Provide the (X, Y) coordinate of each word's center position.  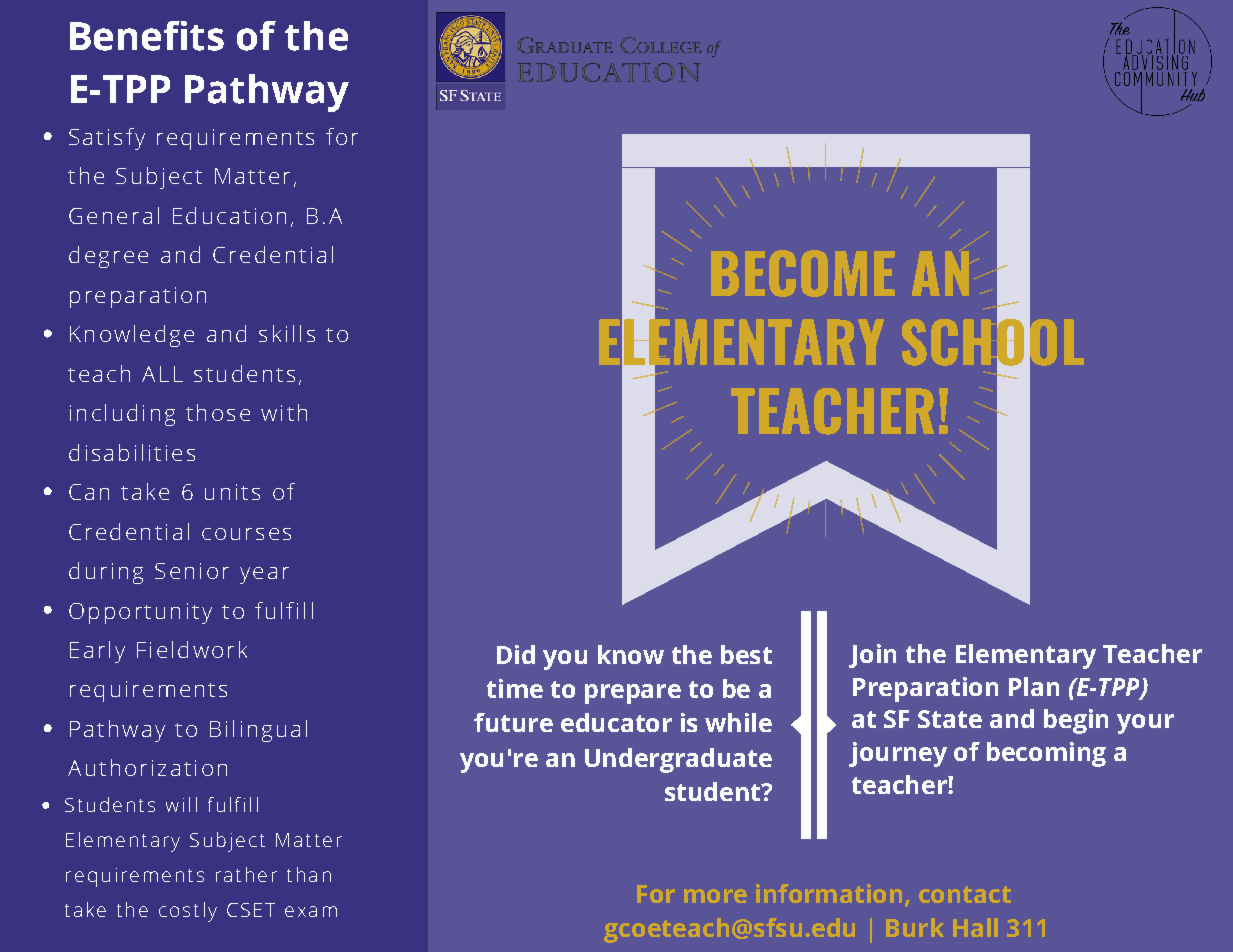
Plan (1034, 686)
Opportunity (140, 613)
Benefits (147, 36)
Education (229, 215)
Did (516, 654)
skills (287, 333)
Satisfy (107, 139)
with (284, 412)
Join (872, 656)
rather (246, 874)
